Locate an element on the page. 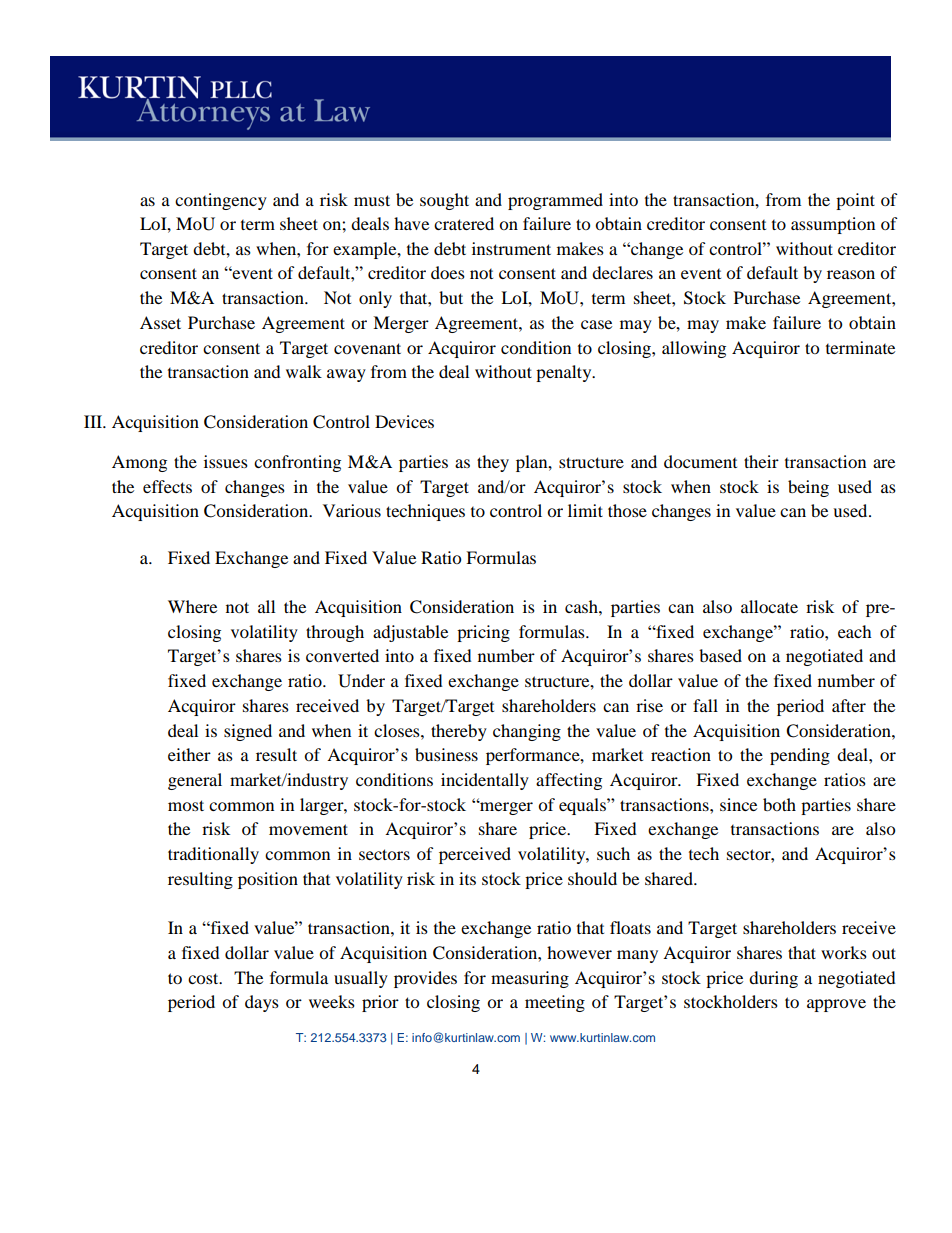 This document has height=1233, width=952. cost is located at coordinates (204, 978).
